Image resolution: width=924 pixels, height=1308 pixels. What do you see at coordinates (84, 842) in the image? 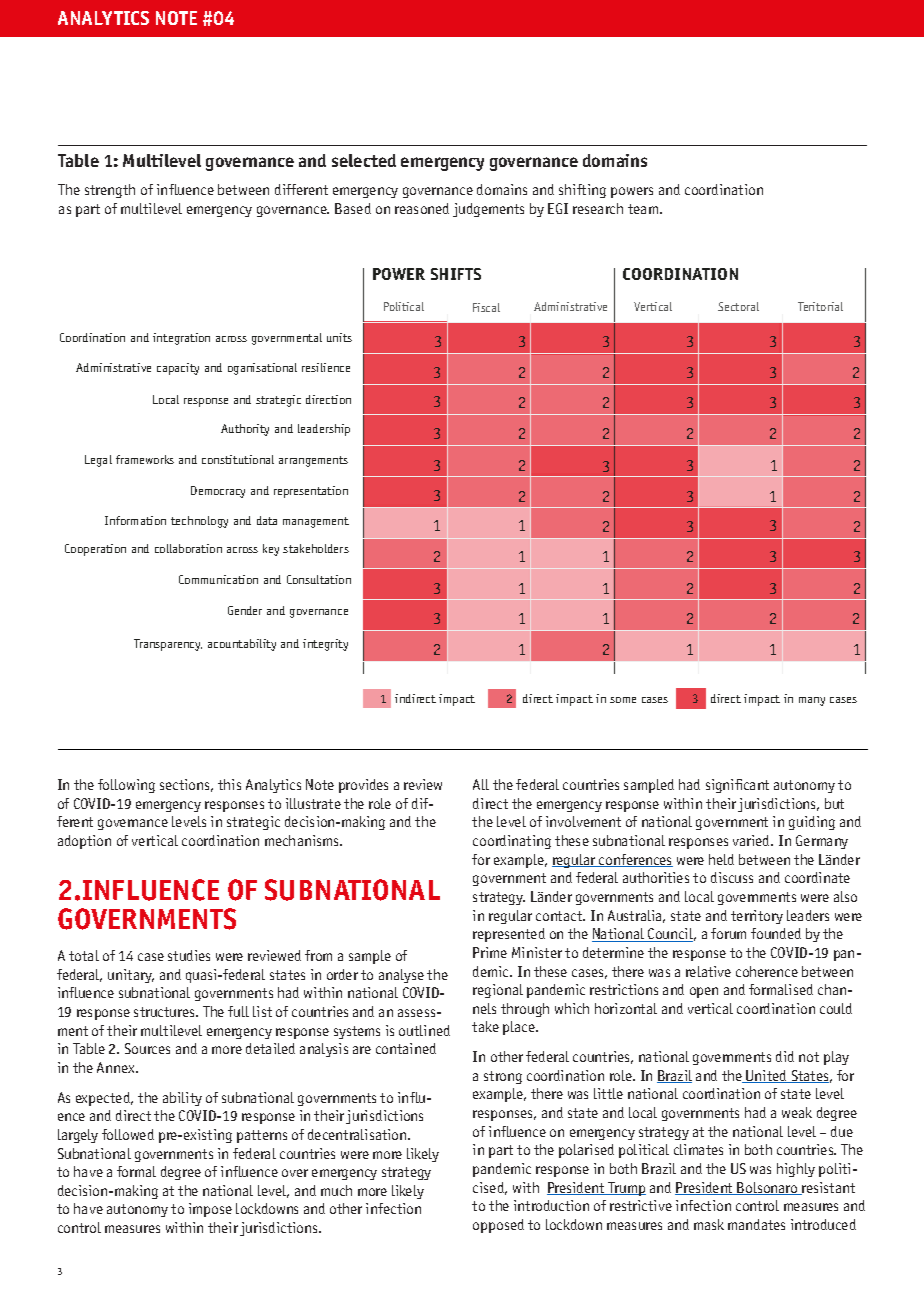
I see `adoption` at bounding box center [84, 842].
